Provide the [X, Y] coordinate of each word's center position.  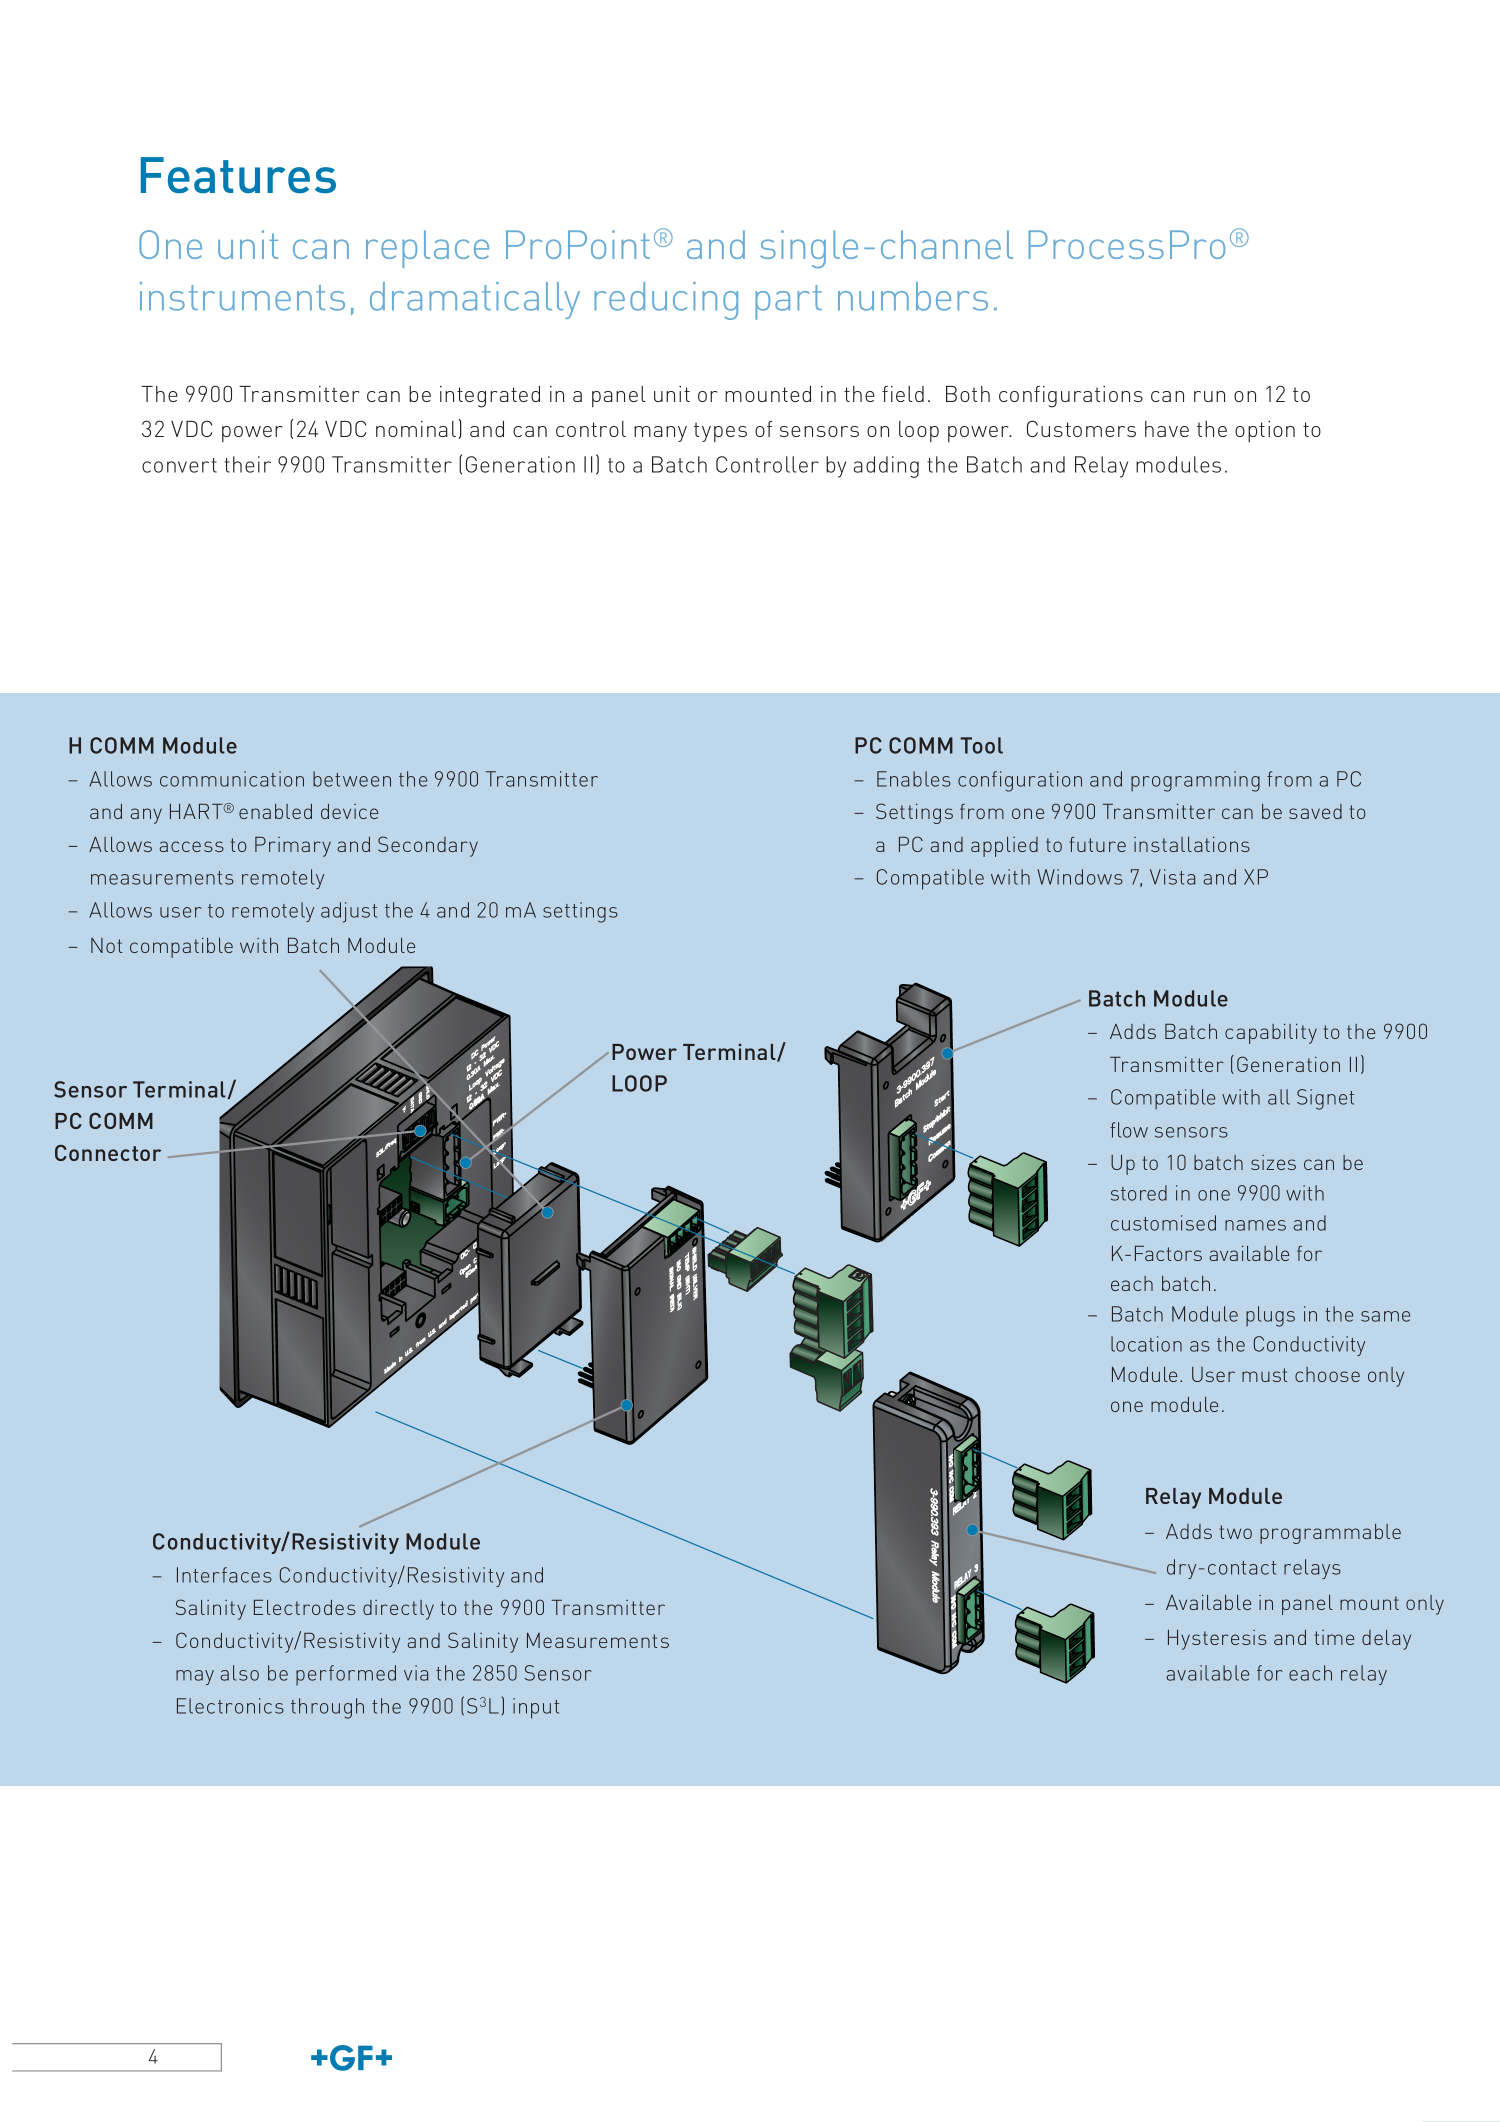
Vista [1172, 877]
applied [1004, 847]
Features [238, 175]
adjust [349, 912]
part [788, 302]
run [1209, 396]
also [239, 1673]
